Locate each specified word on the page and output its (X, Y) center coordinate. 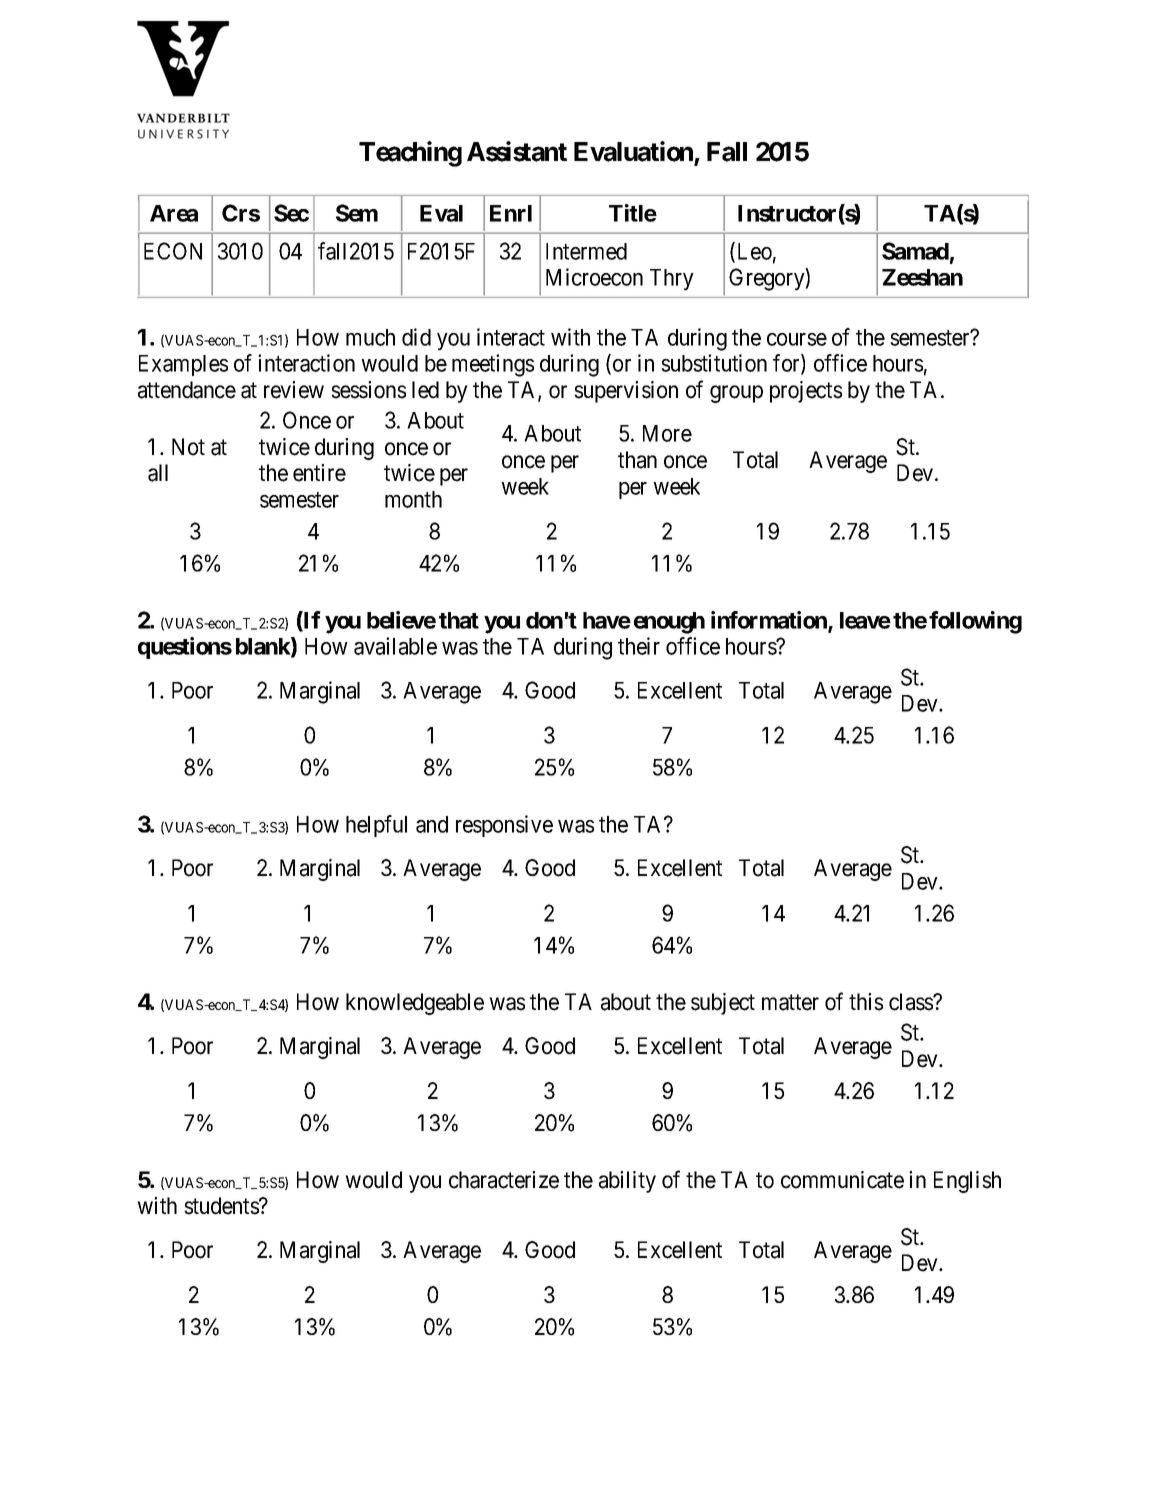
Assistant (517, 151)
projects (806, 392)
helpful (376, 826)
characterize (504, 1180)
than (637, 460)
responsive (504, 826)
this (866, 1002)
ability (627, 1182)
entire (319, 473)
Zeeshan (922, 277)
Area (174, 213)
